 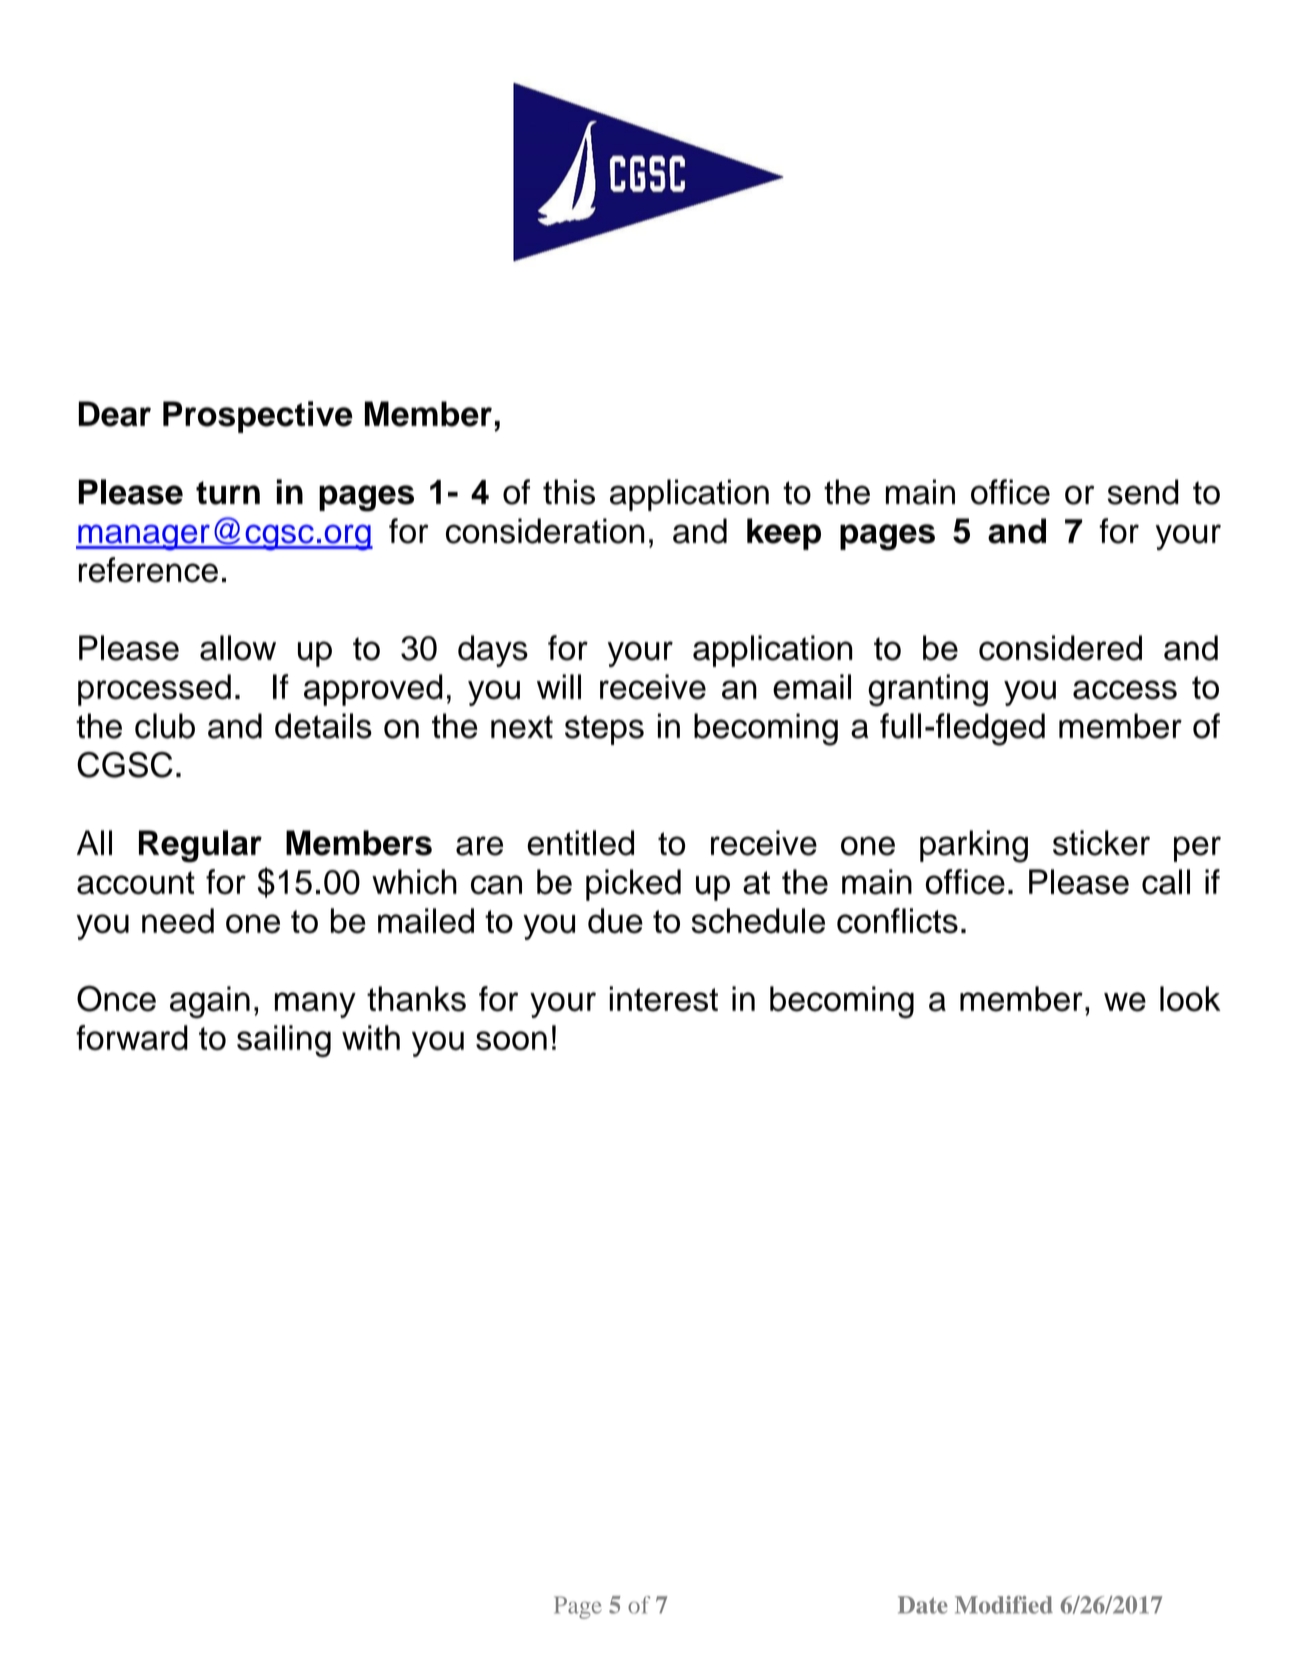 I want to click on details, so click(x=323, y=726).
